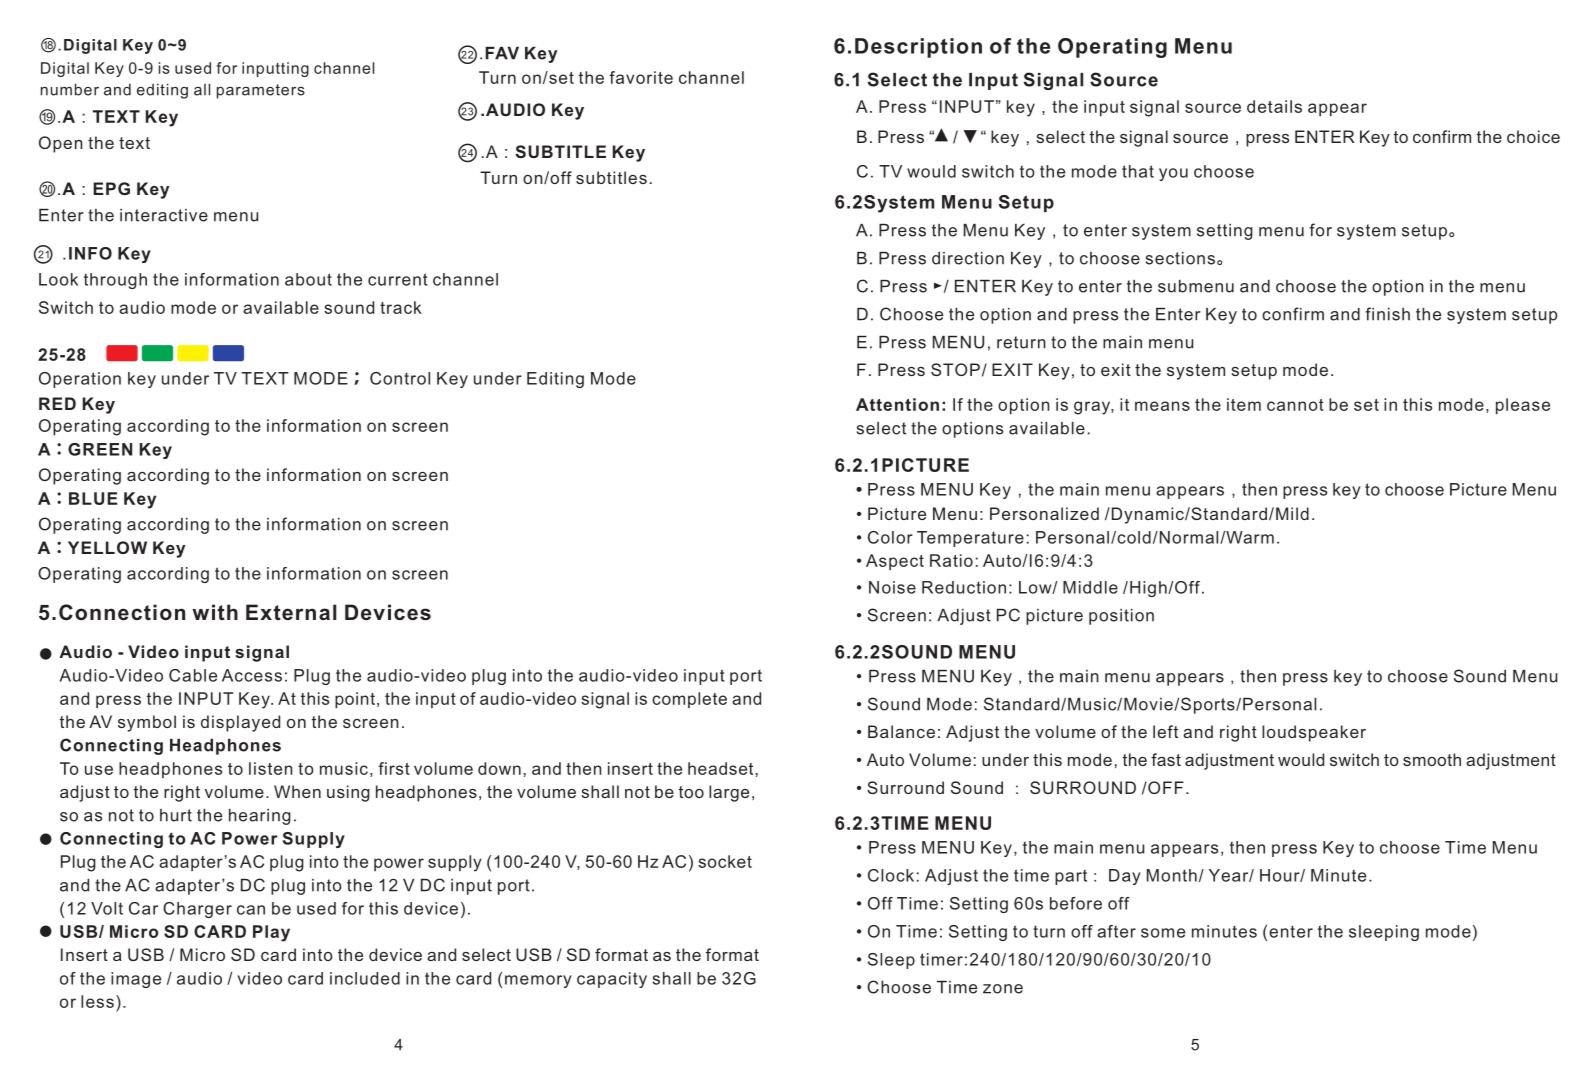 The width and height of the screenshot is (1593, 1069). What do you see at coordinates (1314, 733) in the screenshot?
I see `loudspeaker` at bounding box center [1314, 733].
